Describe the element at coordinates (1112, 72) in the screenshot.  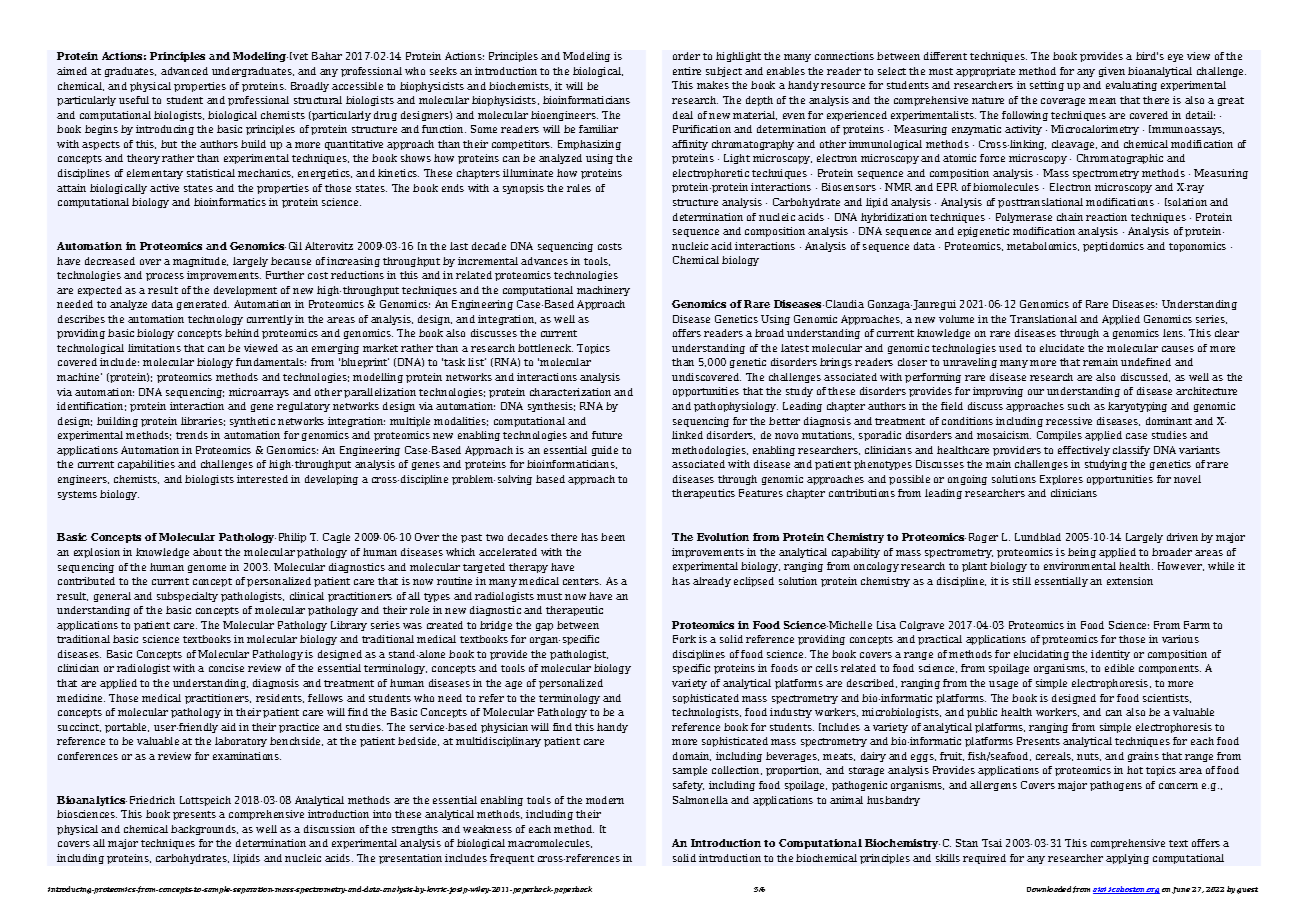
I see `given` at that location.
